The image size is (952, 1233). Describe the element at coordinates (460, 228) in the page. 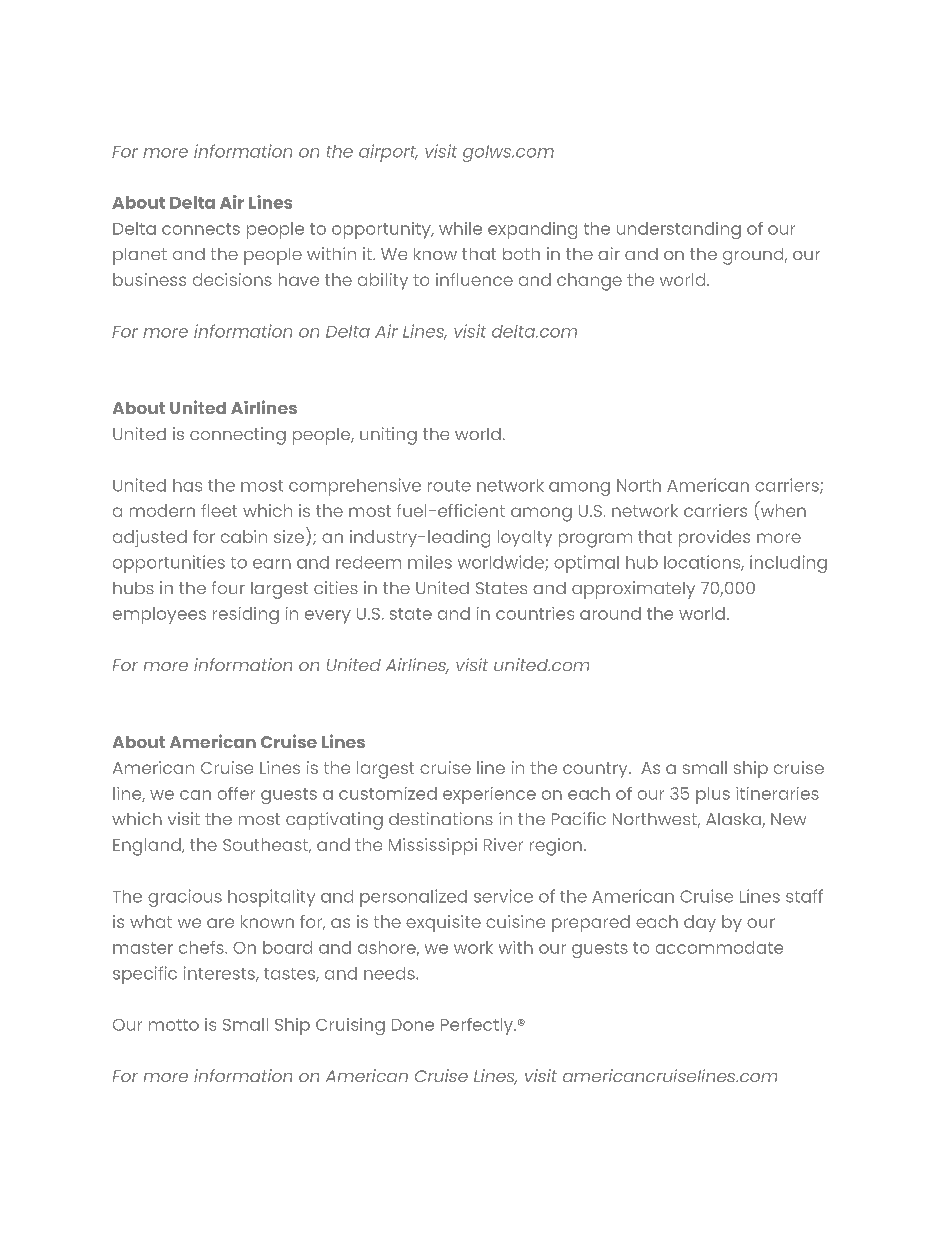

I see `while` at that location.
